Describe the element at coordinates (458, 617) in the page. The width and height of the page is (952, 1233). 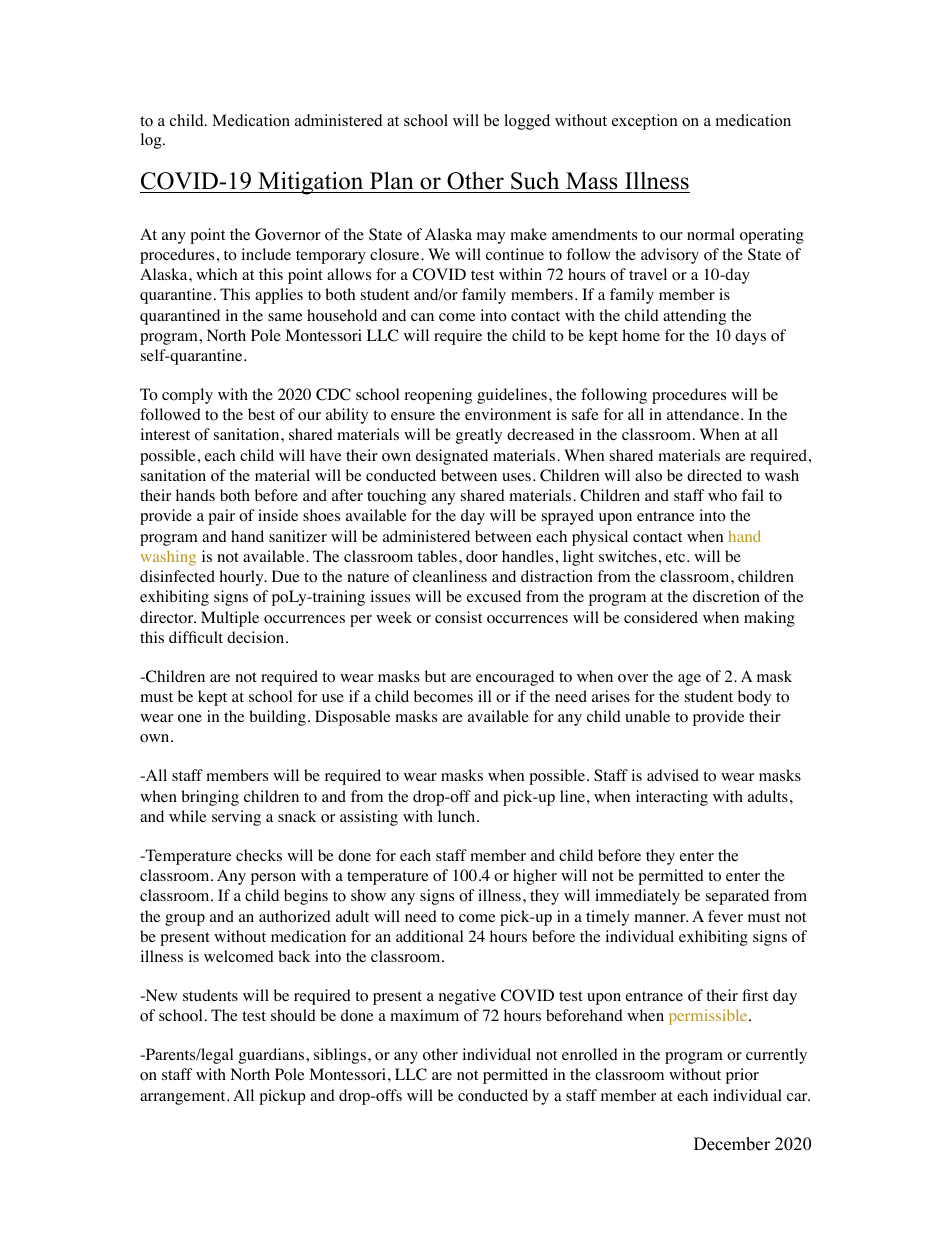
I see `consist` at that location.
